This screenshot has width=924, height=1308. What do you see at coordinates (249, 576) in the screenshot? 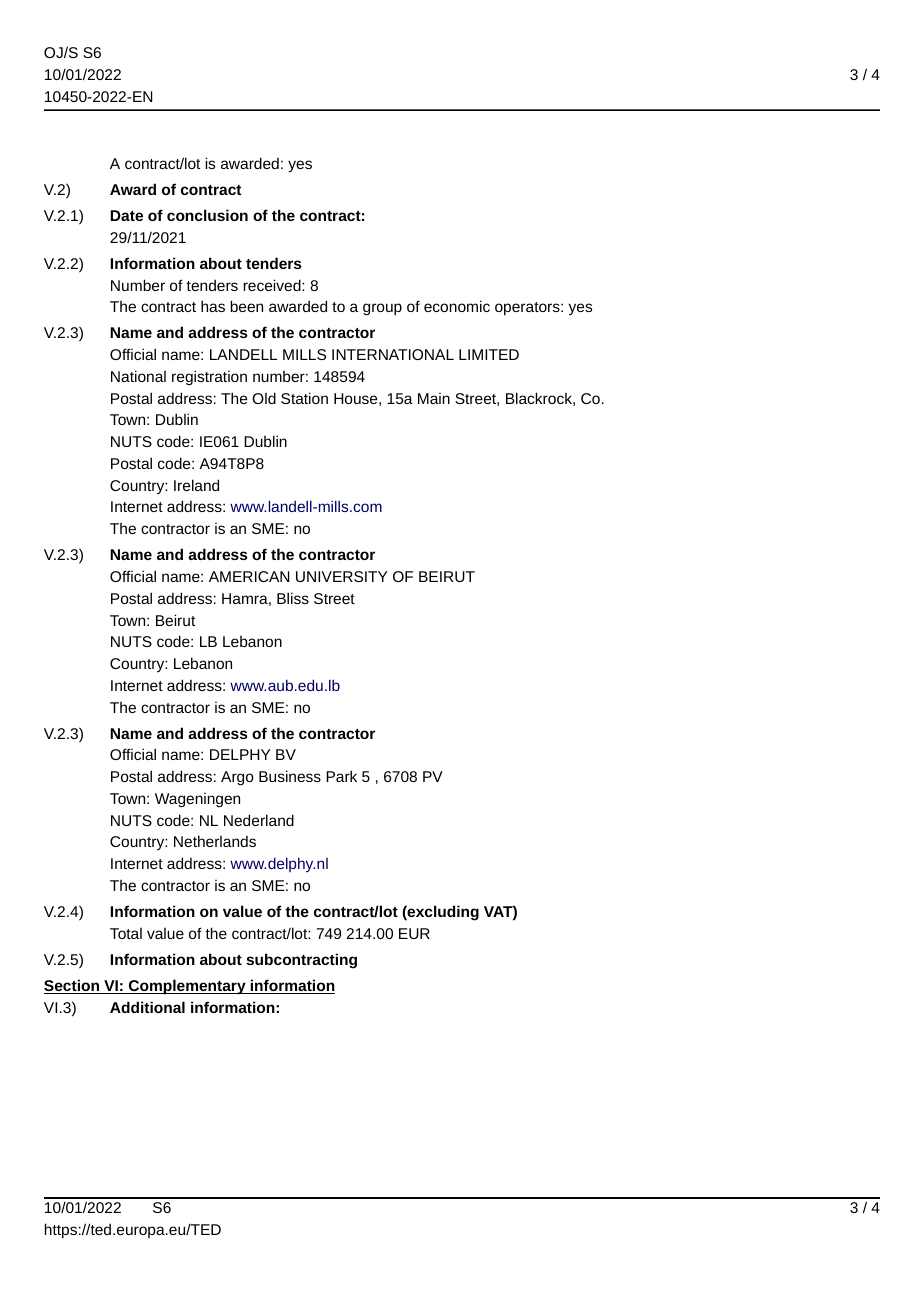
I see `AMERICAN` at bounding box center [249, 576].
